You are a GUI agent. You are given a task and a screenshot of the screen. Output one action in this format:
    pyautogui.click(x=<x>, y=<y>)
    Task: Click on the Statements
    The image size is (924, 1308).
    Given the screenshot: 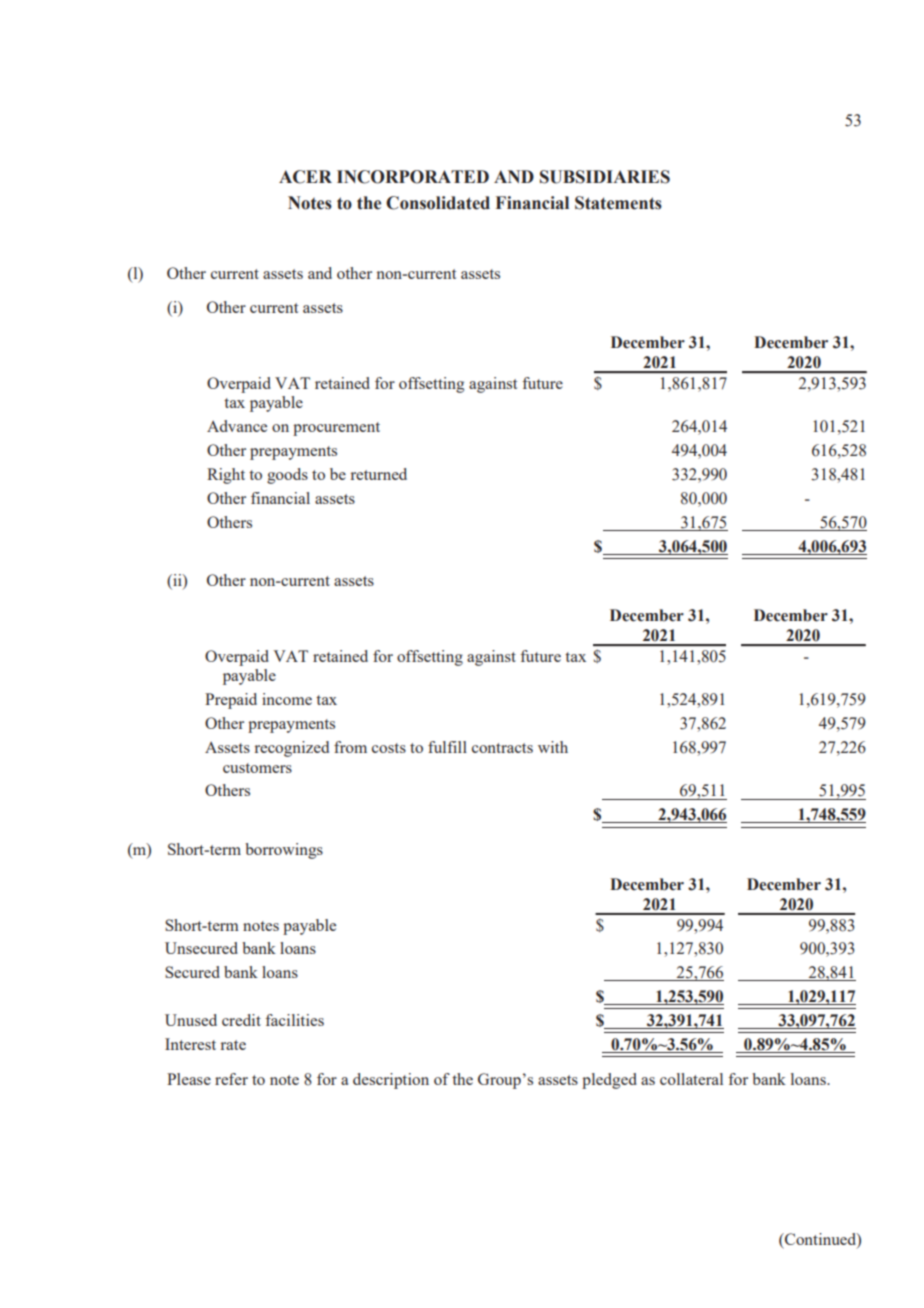 What is the action you would take?
    pyautogui.click(x=618, y=203)
